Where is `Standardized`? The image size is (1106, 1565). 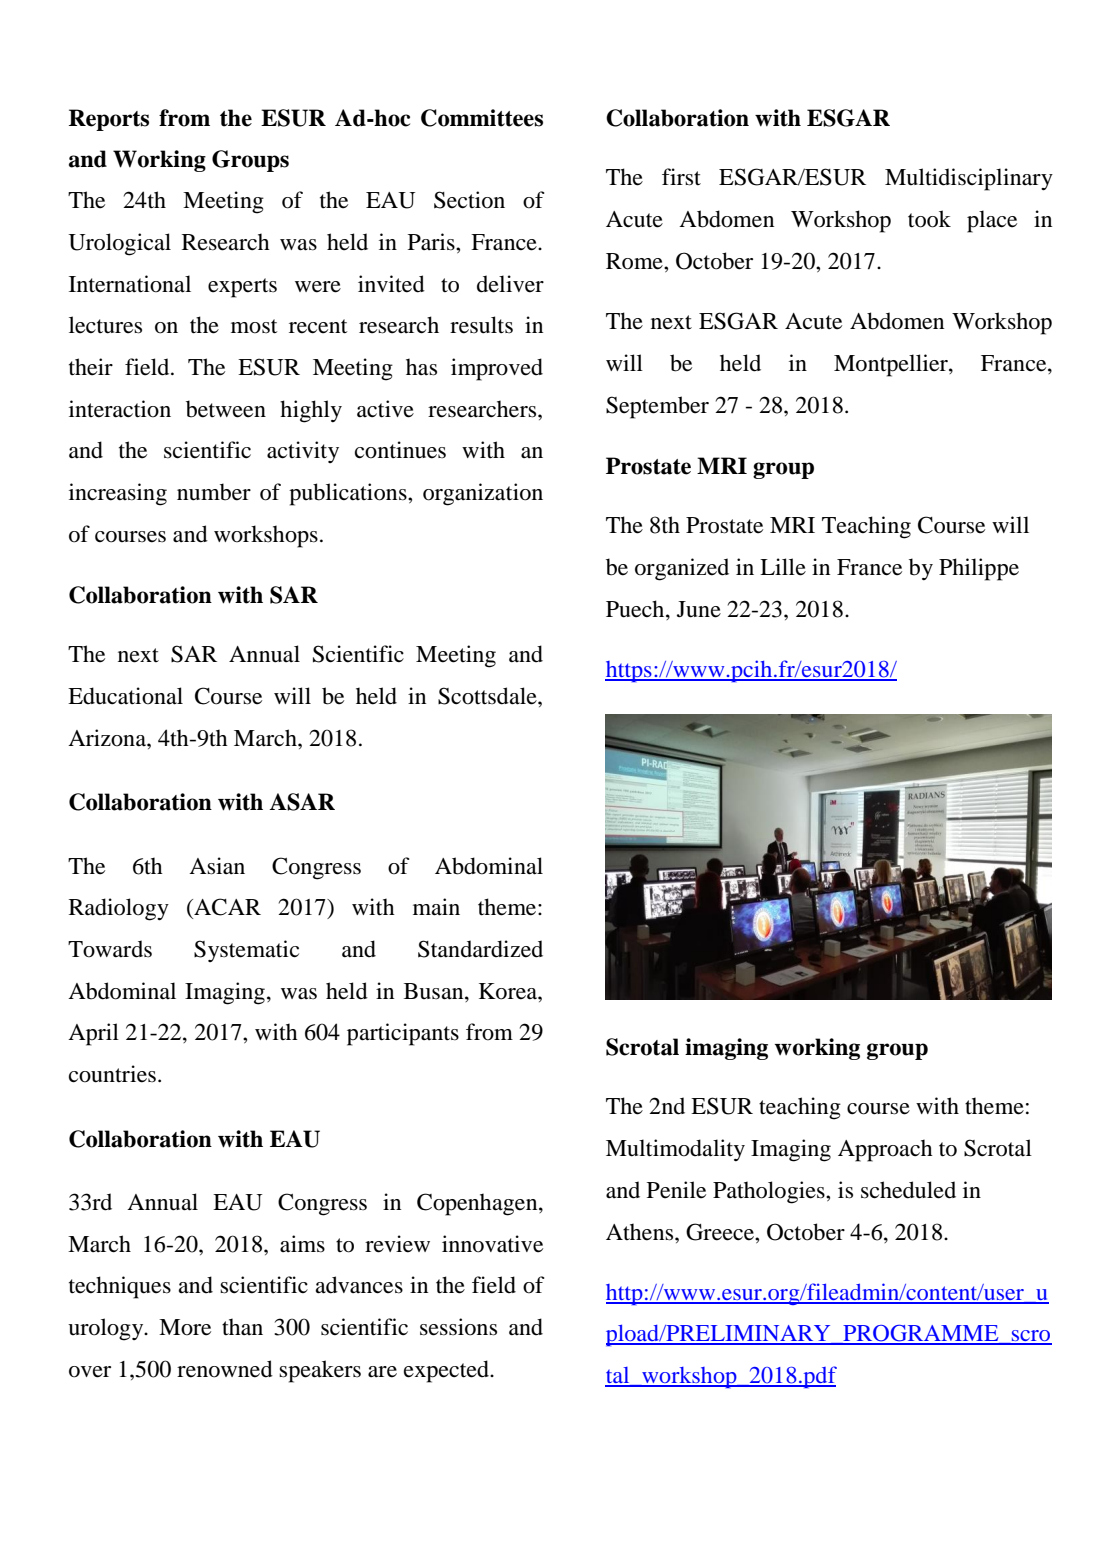 Standardized is located at coordinates (480, 949).
